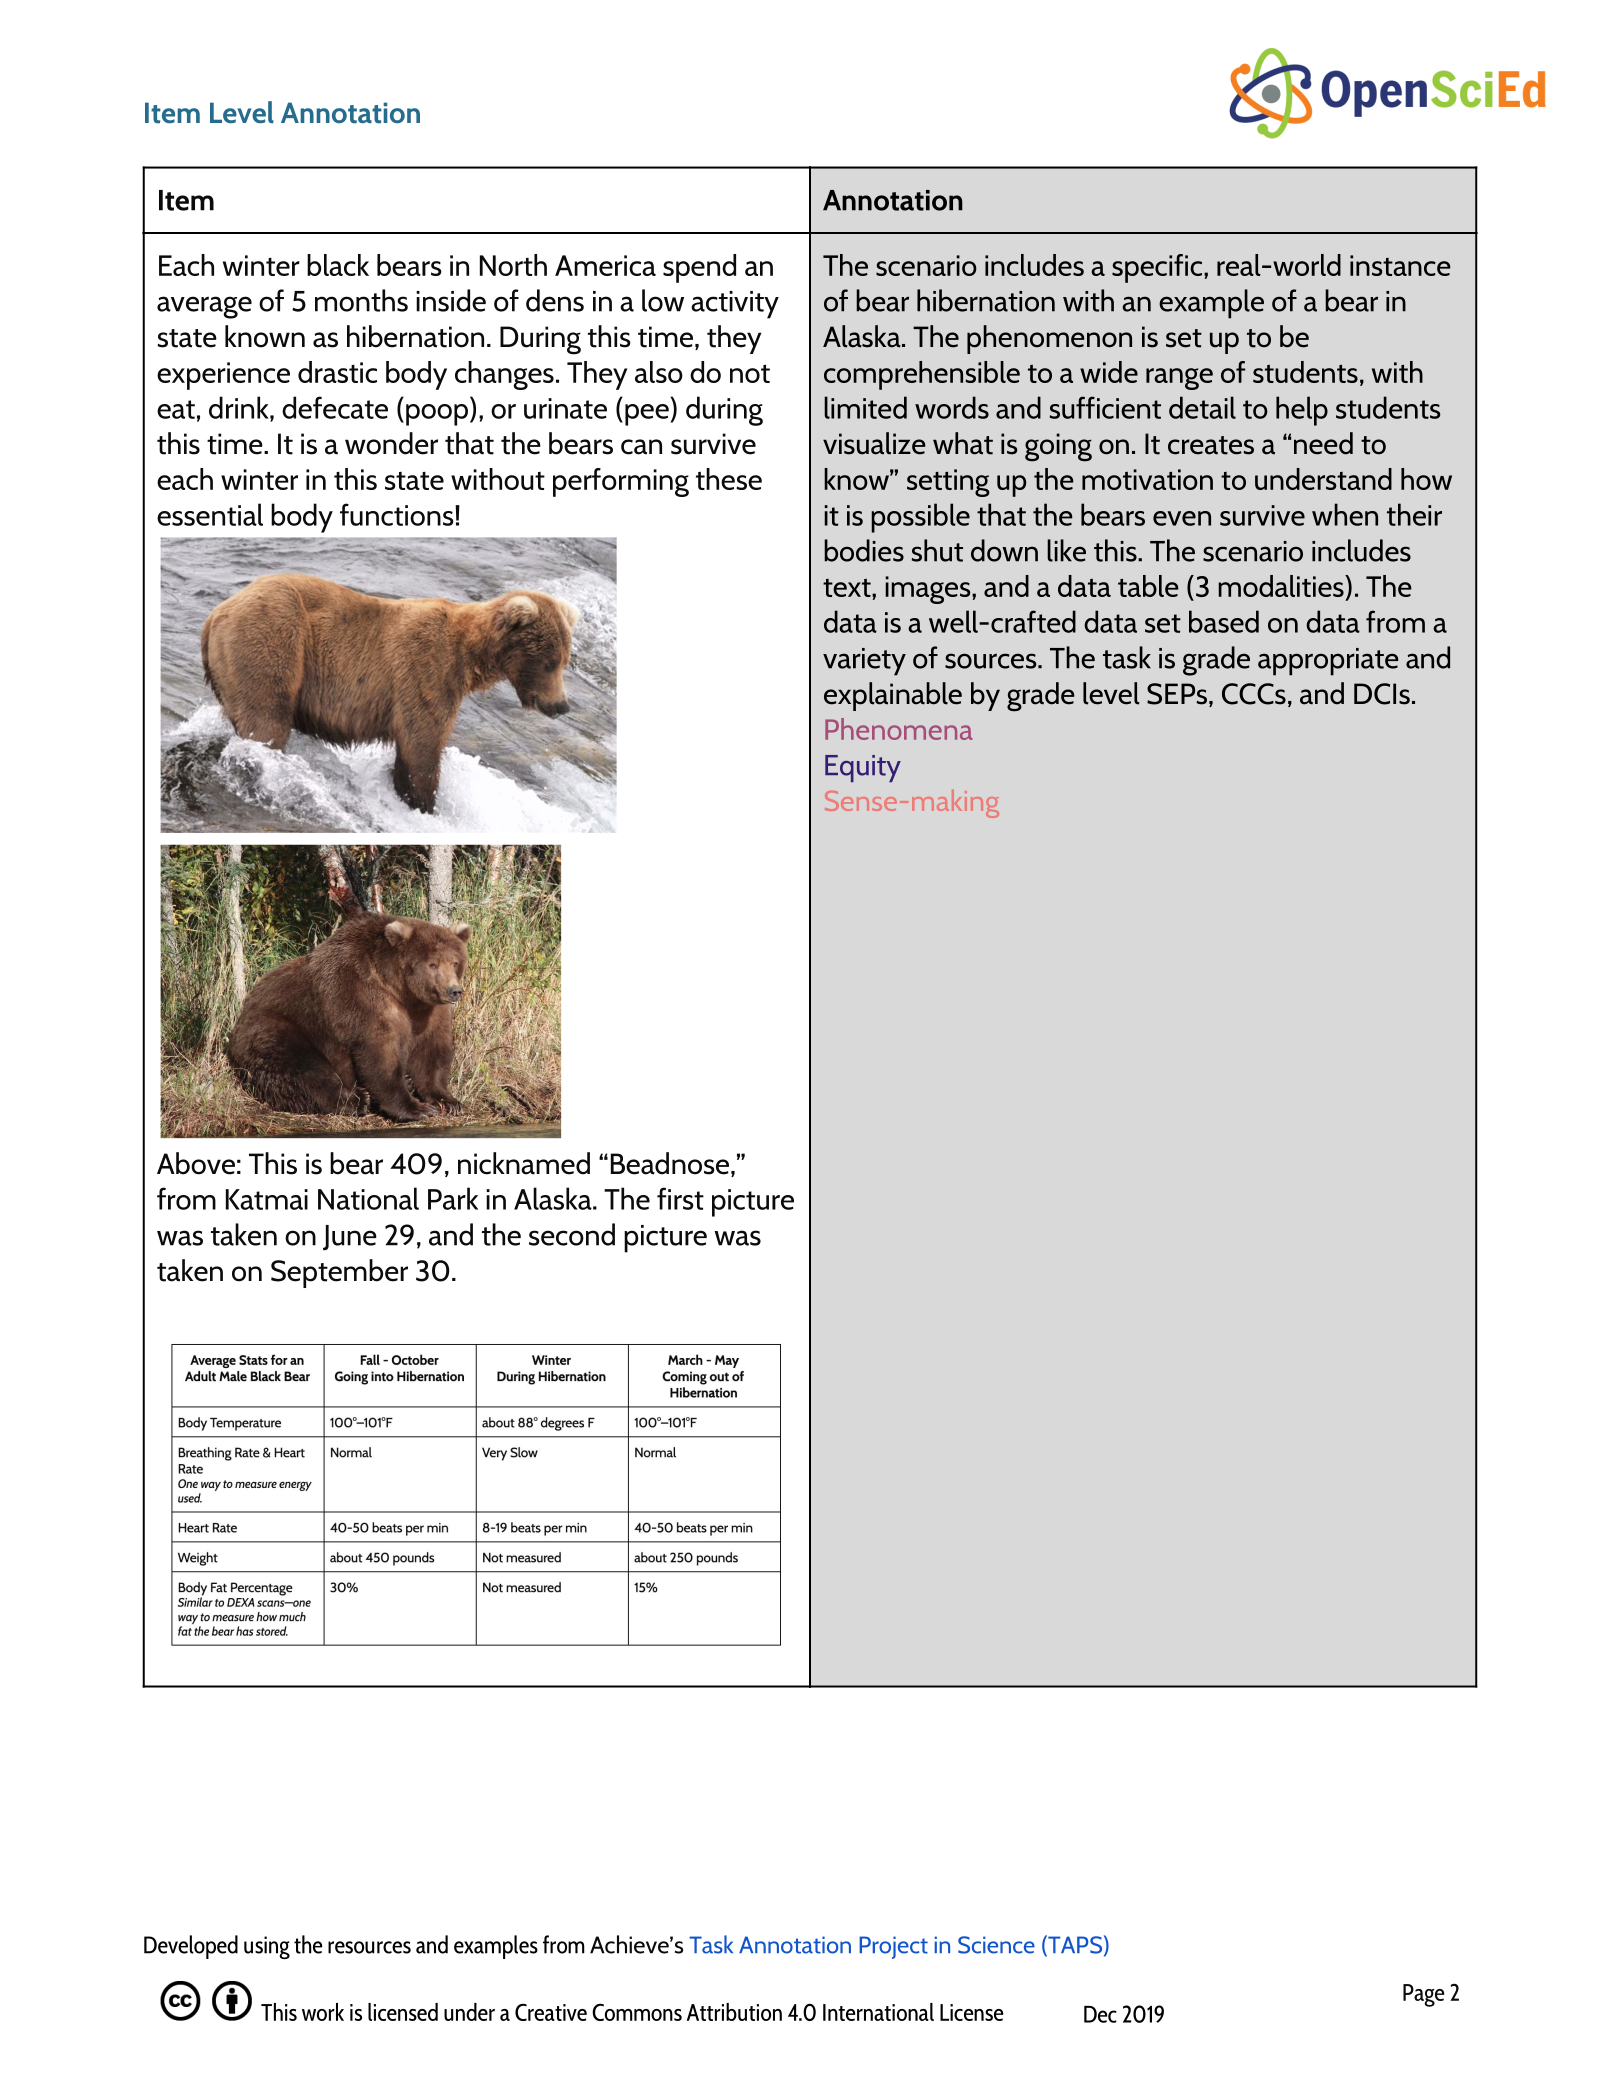 This screenshot has height=2094, width=1618. Describe the element at coordinates (267, 1199) in the screenshot. I see `Katmai` at that location.
